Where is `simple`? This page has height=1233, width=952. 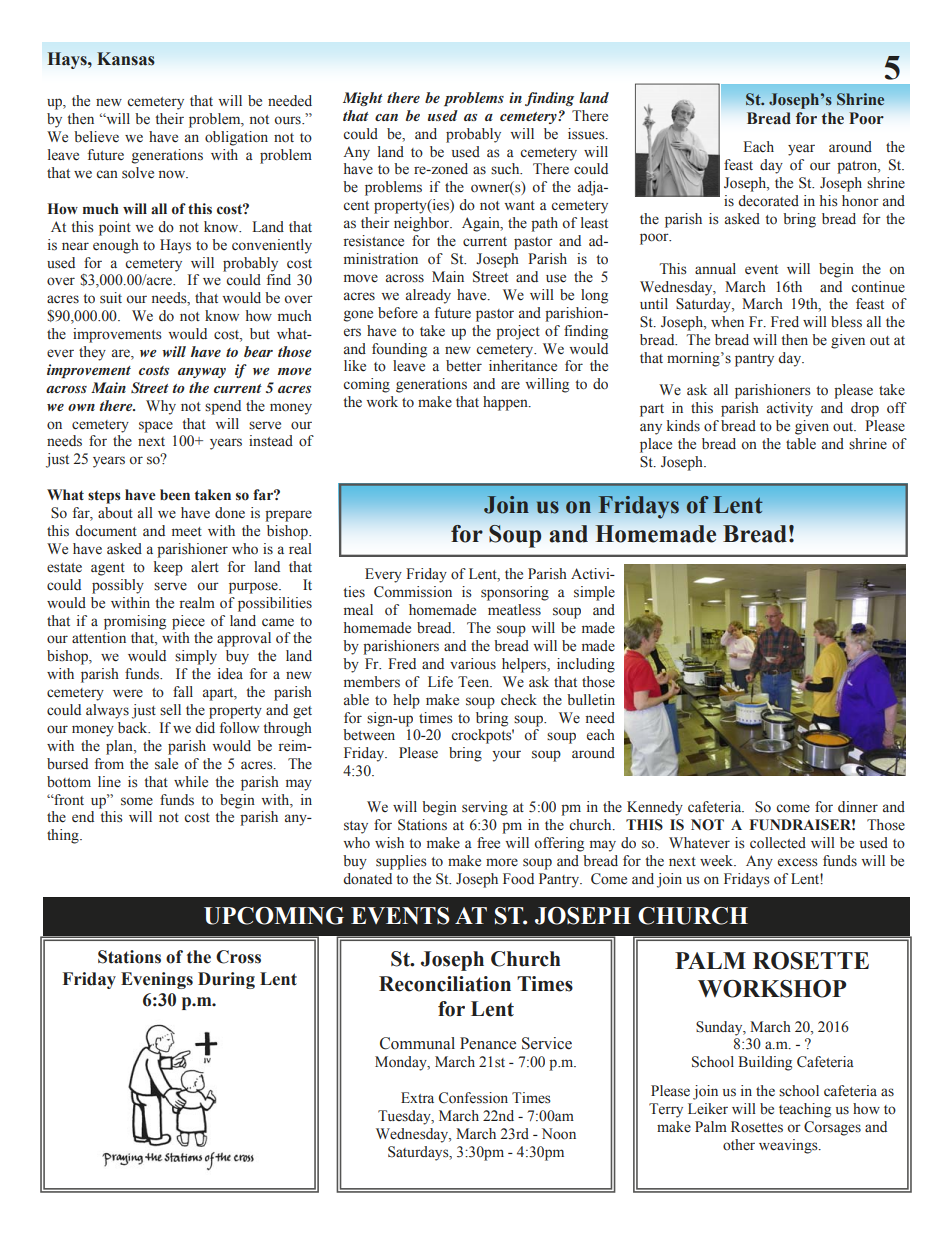
simple is located at coordinates (594, 593).
